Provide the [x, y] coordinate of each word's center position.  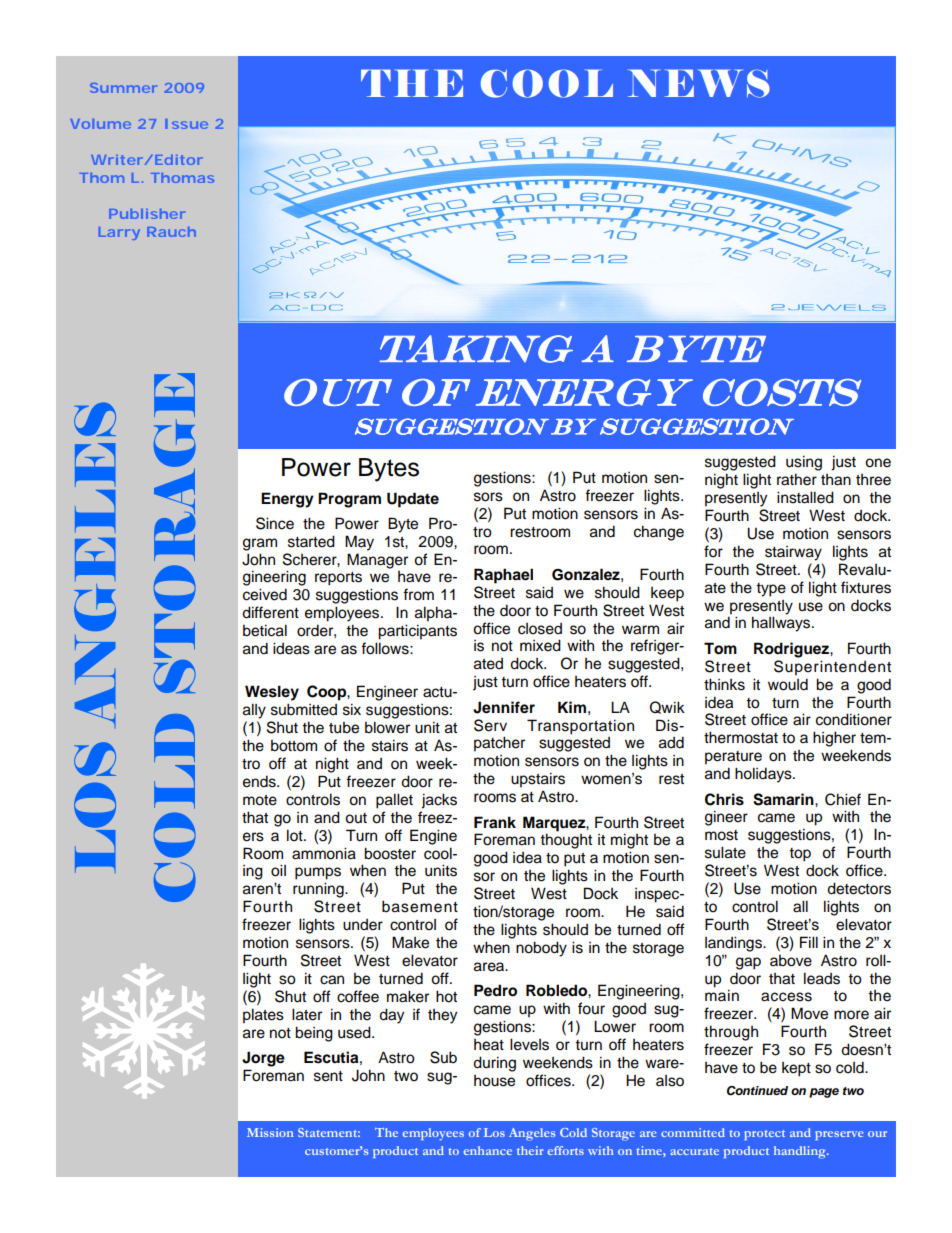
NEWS [699, 83]
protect [764, 1135]
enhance [488, 1150]
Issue [186, 124]
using [804, 463]
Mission [270, 1132]
